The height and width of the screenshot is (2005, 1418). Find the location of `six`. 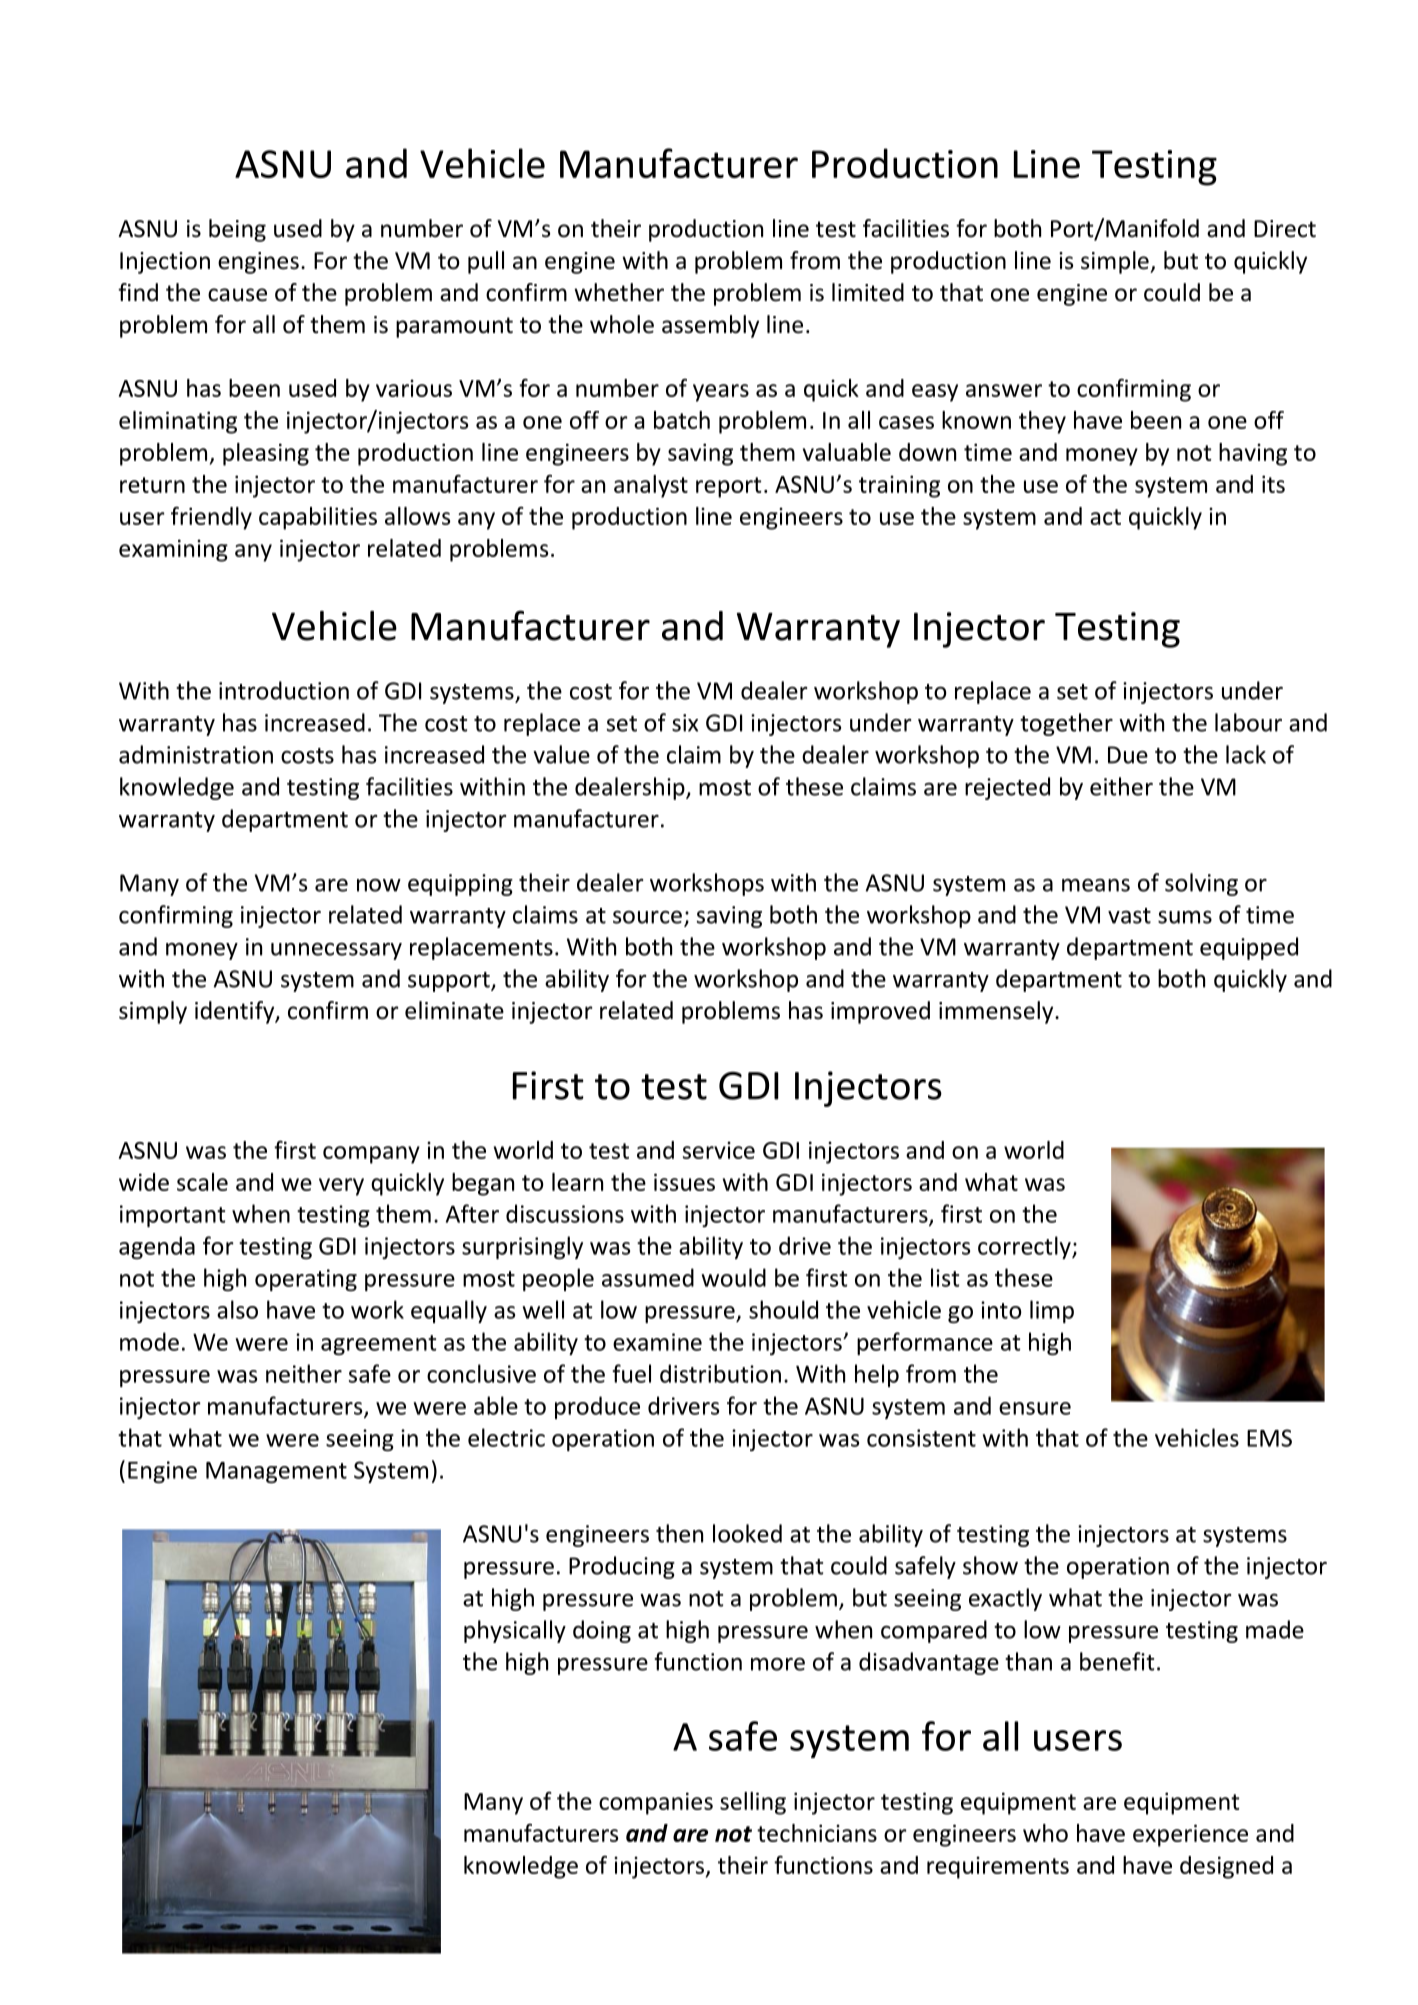

six is located at coordinates (685, 723).
